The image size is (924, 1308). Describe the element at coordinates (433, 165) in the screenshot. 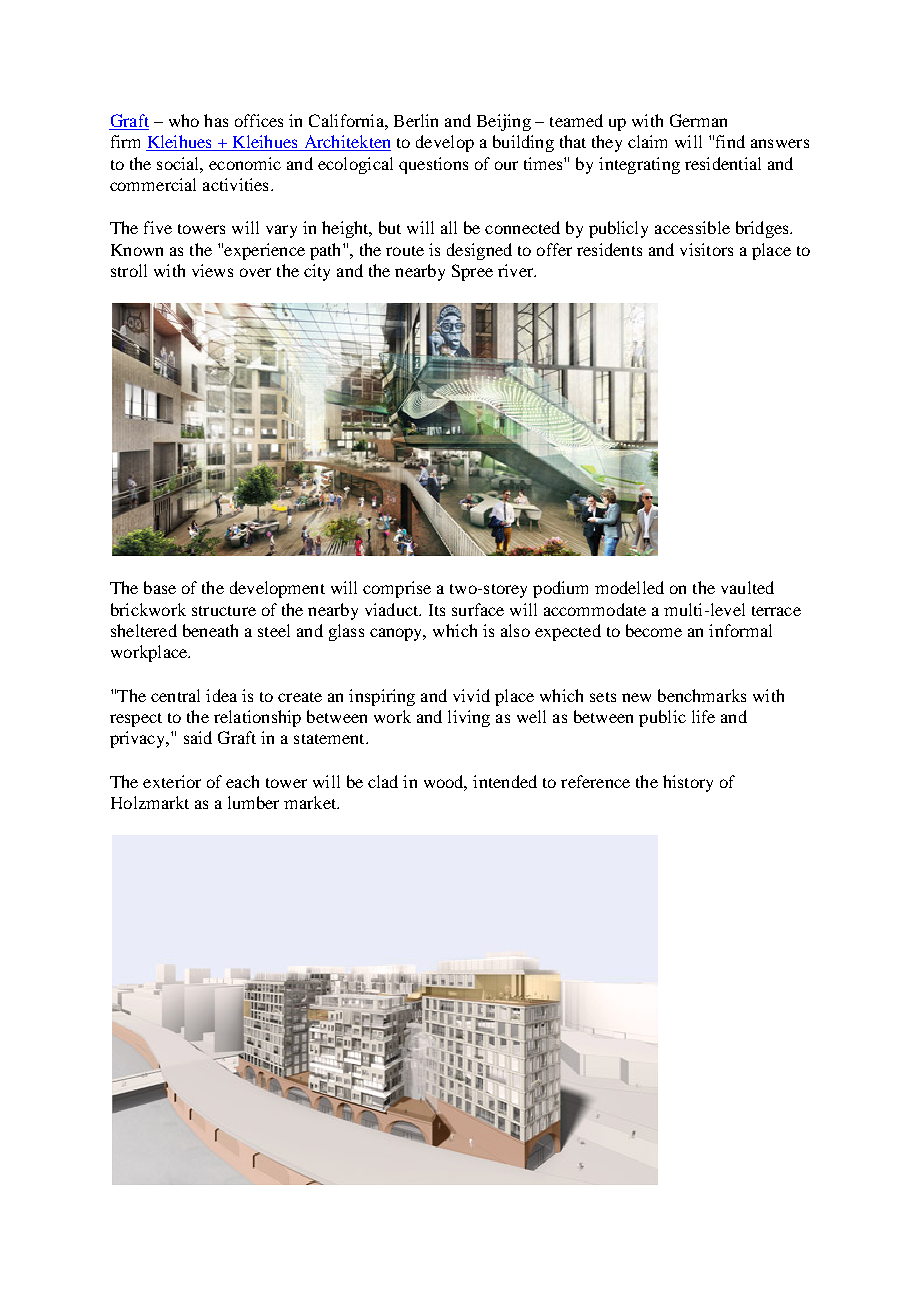

I see `questions` at that location.
